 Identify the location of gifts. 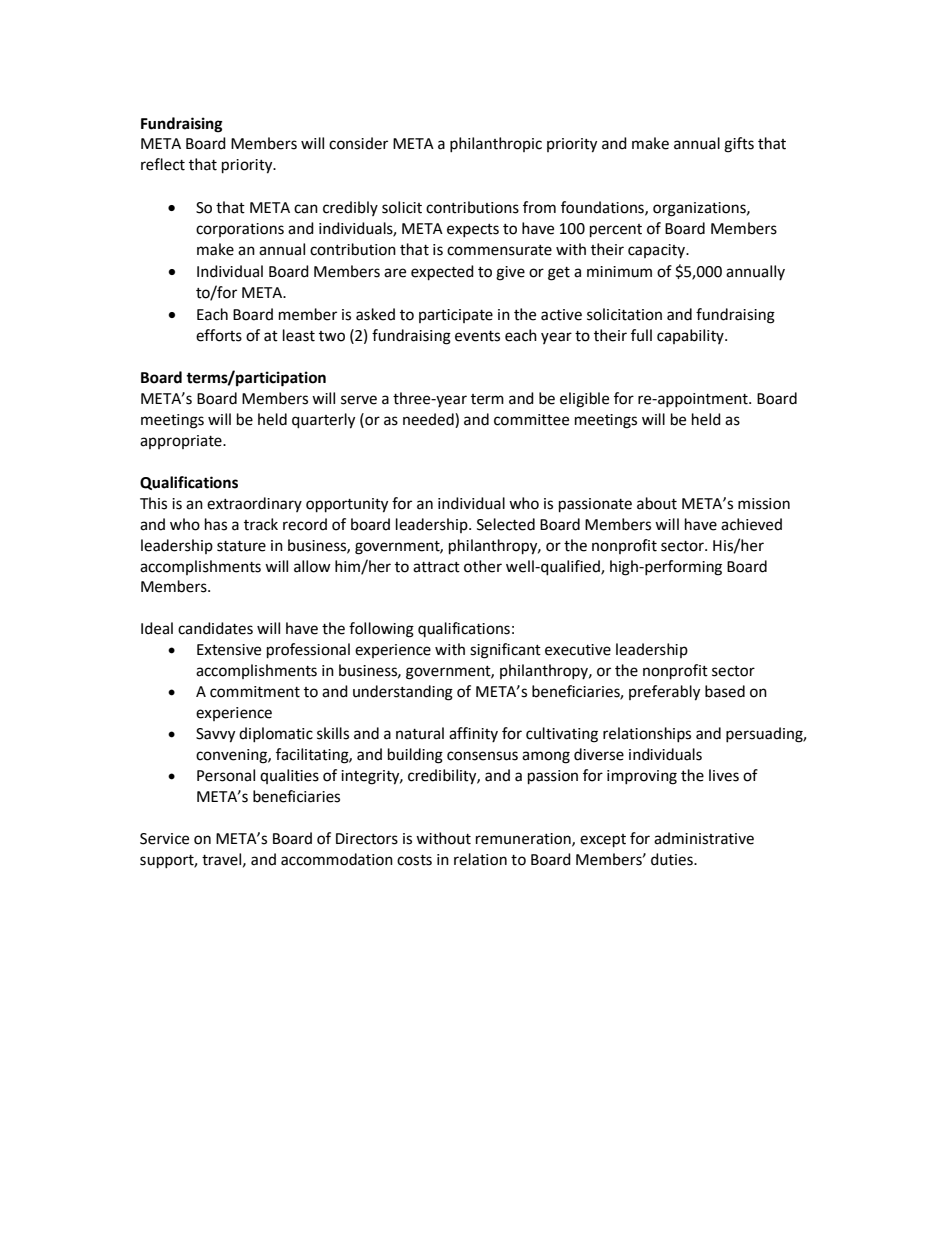
(739, 145).
